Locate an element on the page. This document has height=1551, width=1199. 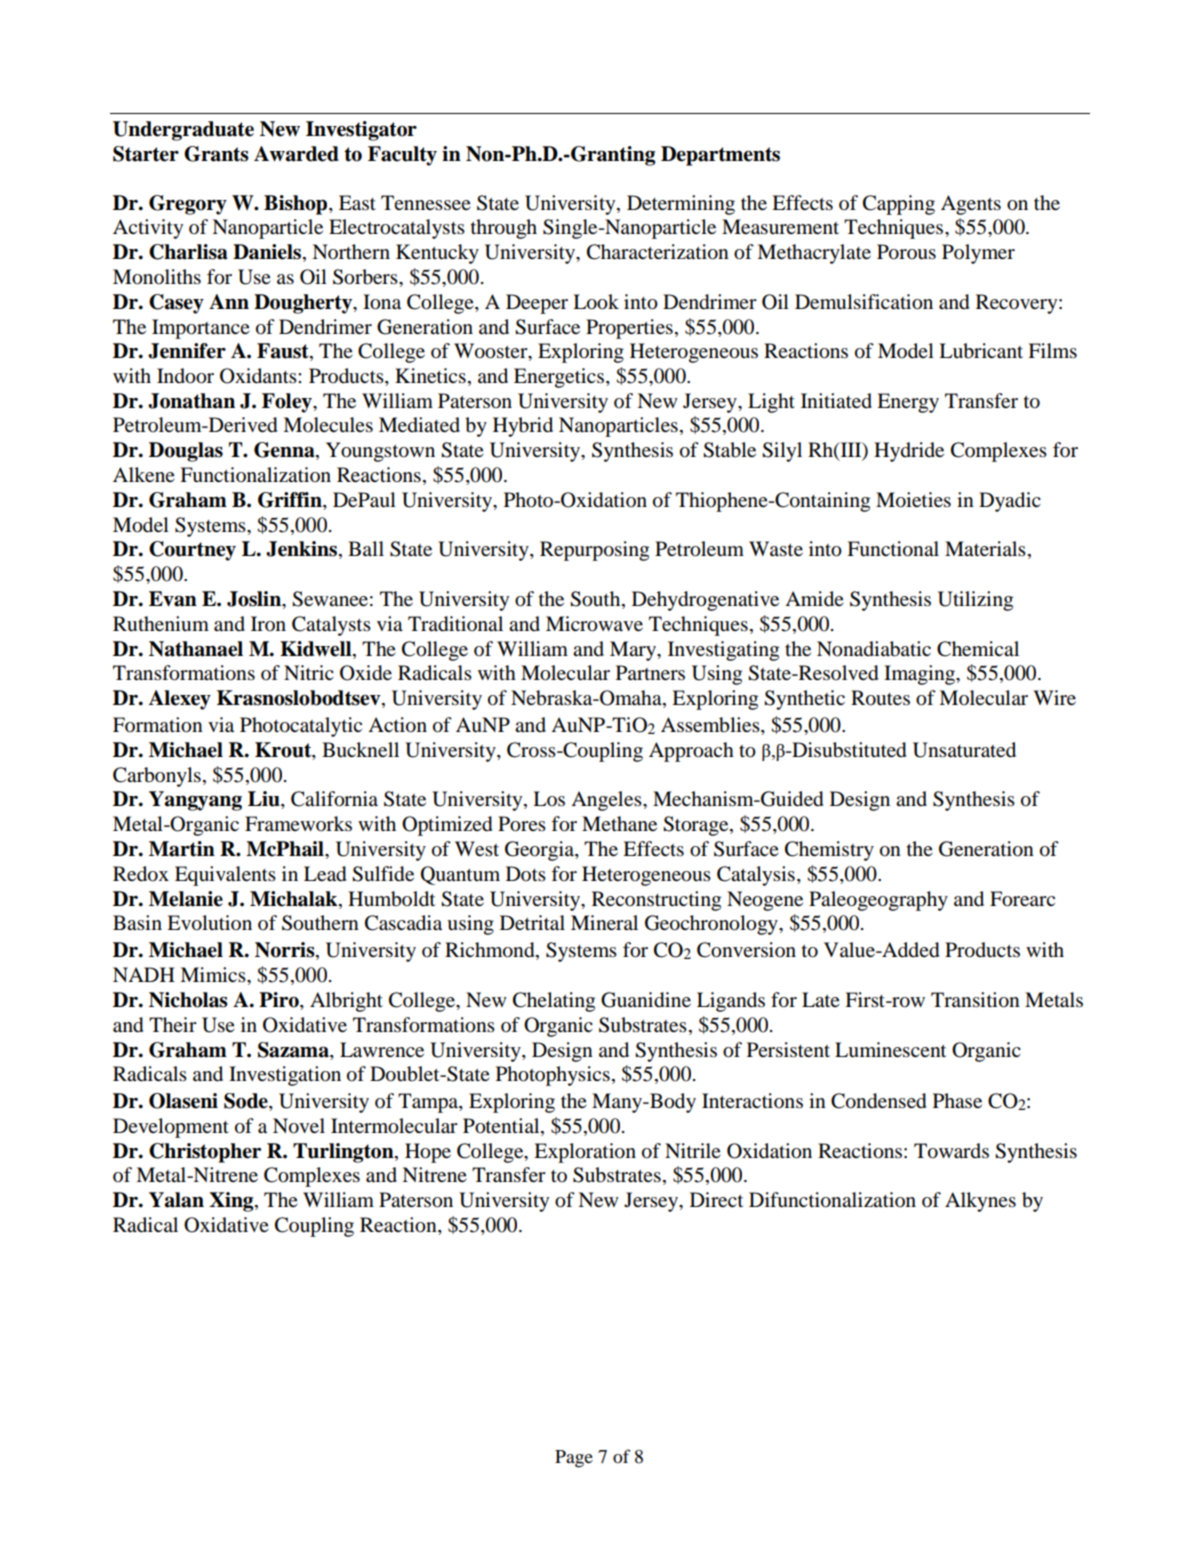
Agents is located at coordinates (971, 205).
